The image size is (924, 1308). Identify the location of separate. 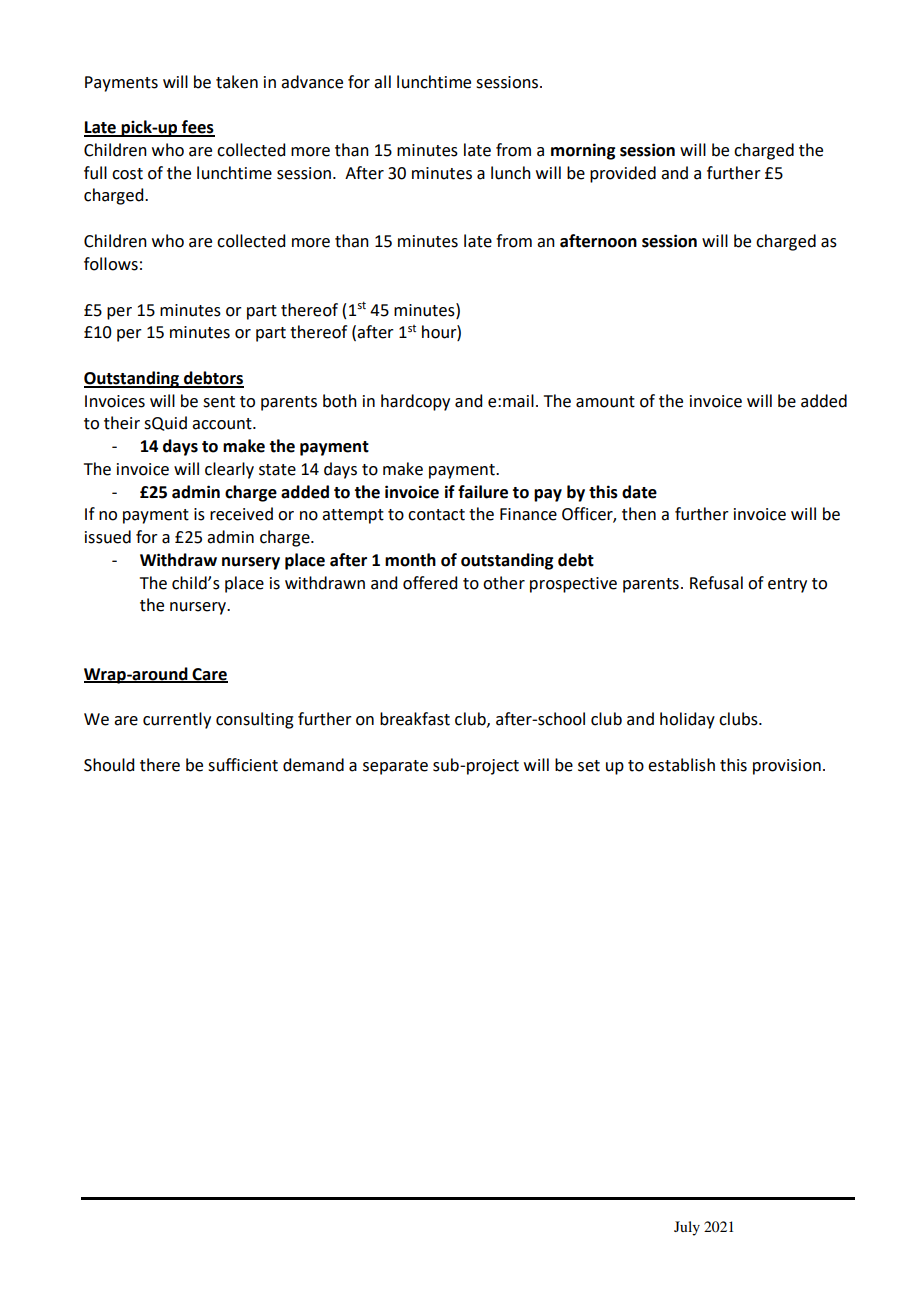
(395, 767).
